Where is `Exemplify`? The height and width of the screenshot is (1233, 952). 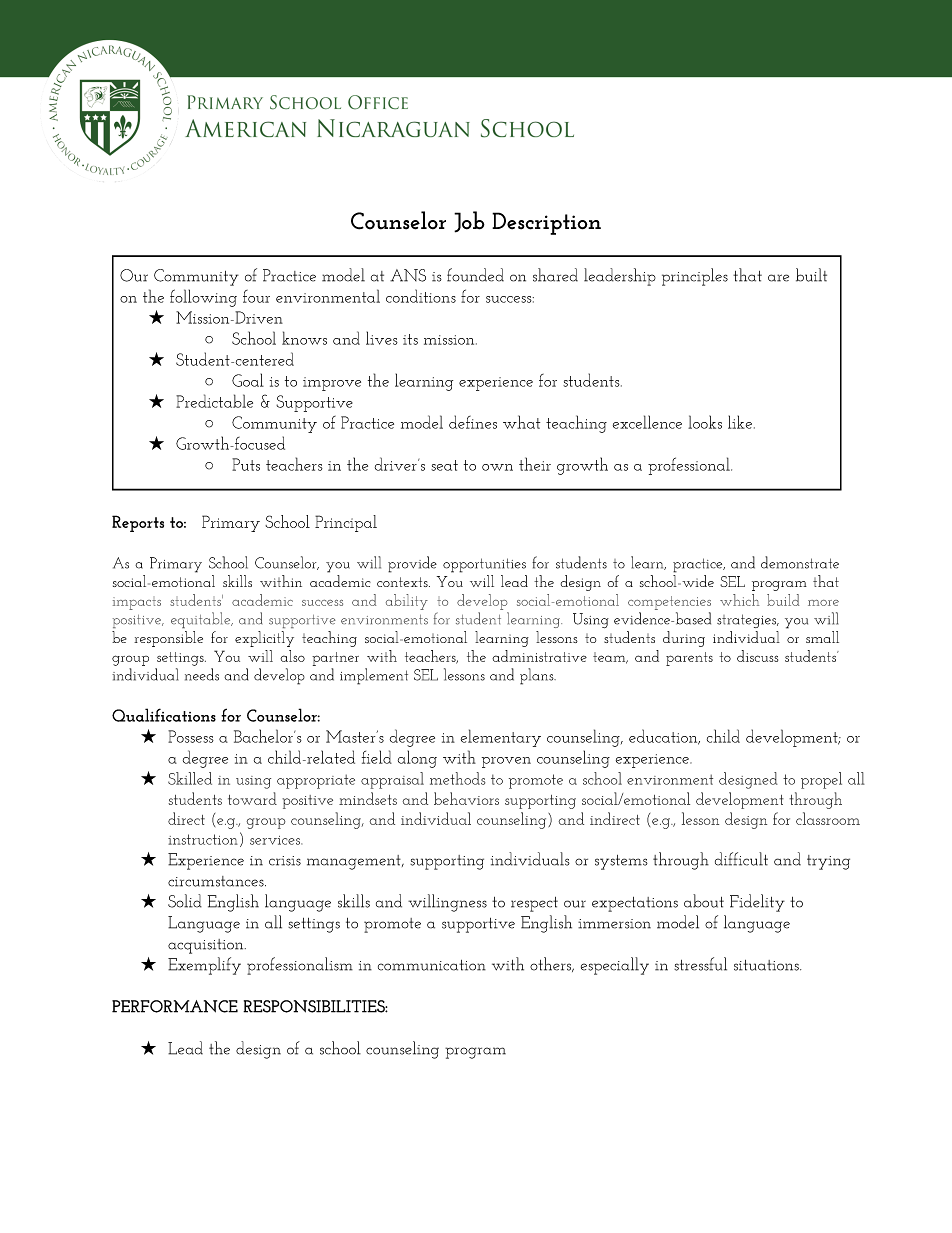
Exemplify is located at coordinates (204, 966).
